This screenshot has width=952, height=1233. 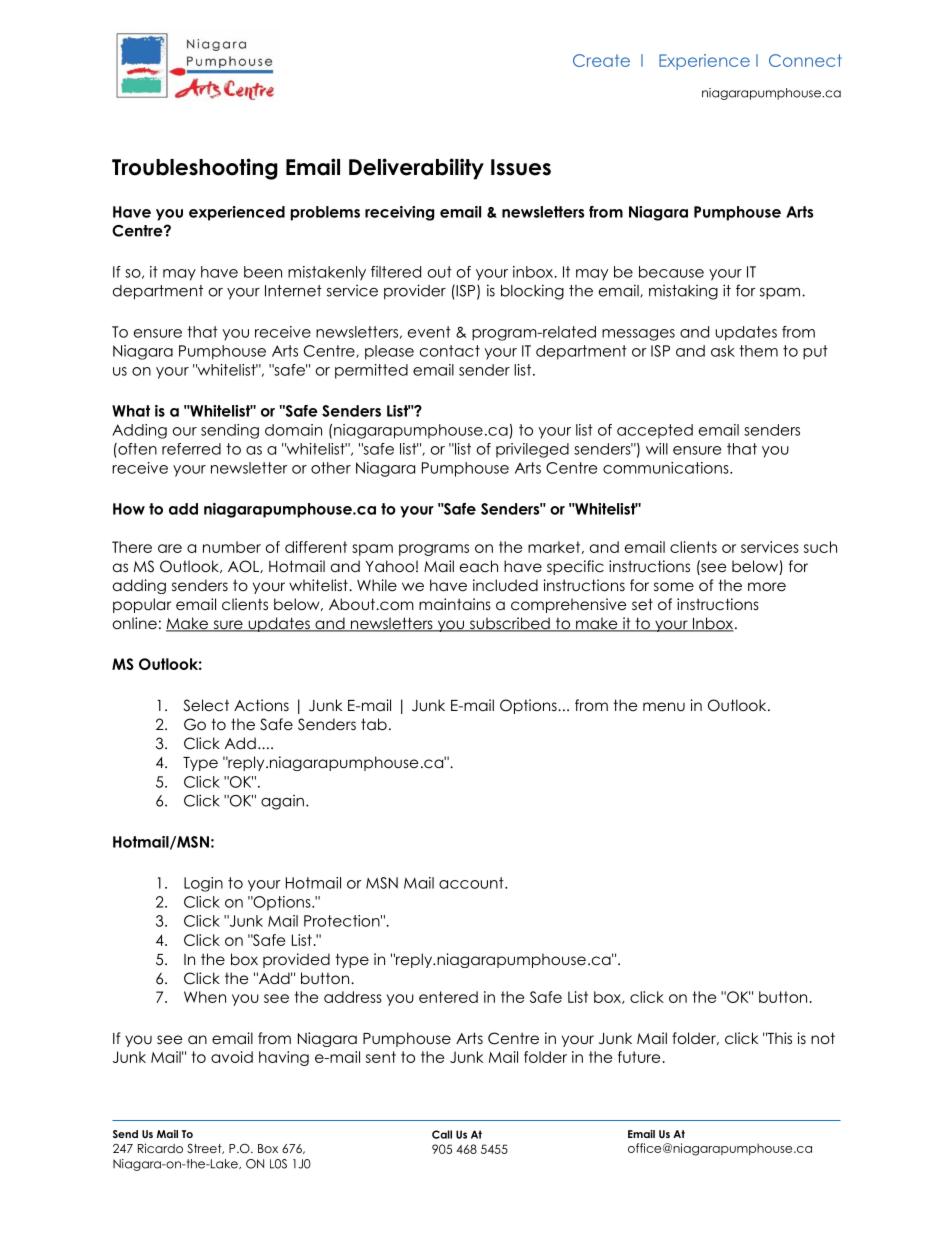 I want to click on ask, so click(x=723, y=351).
